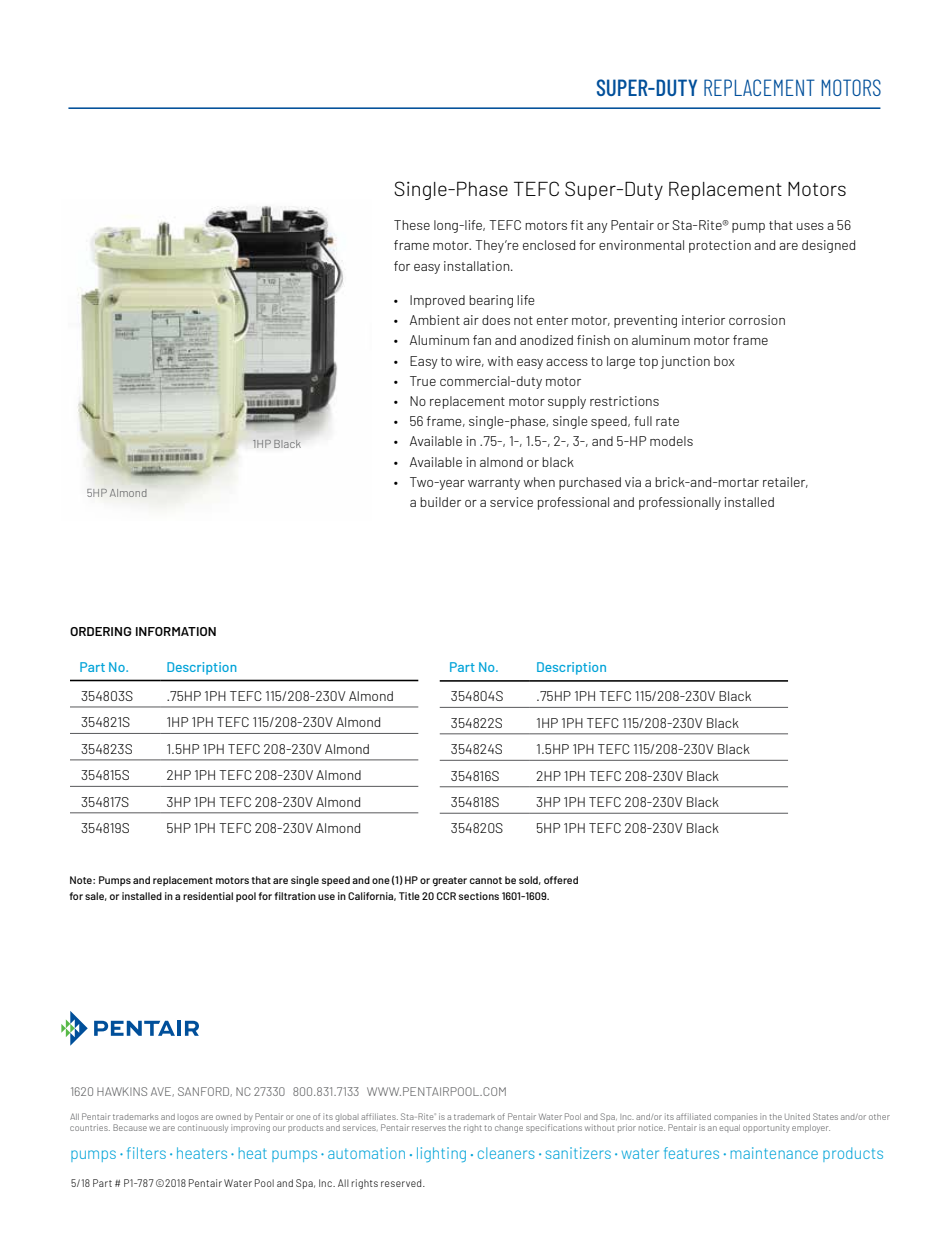 The image size is (952, 1233). I want to click on residential, so click(208, 896).
